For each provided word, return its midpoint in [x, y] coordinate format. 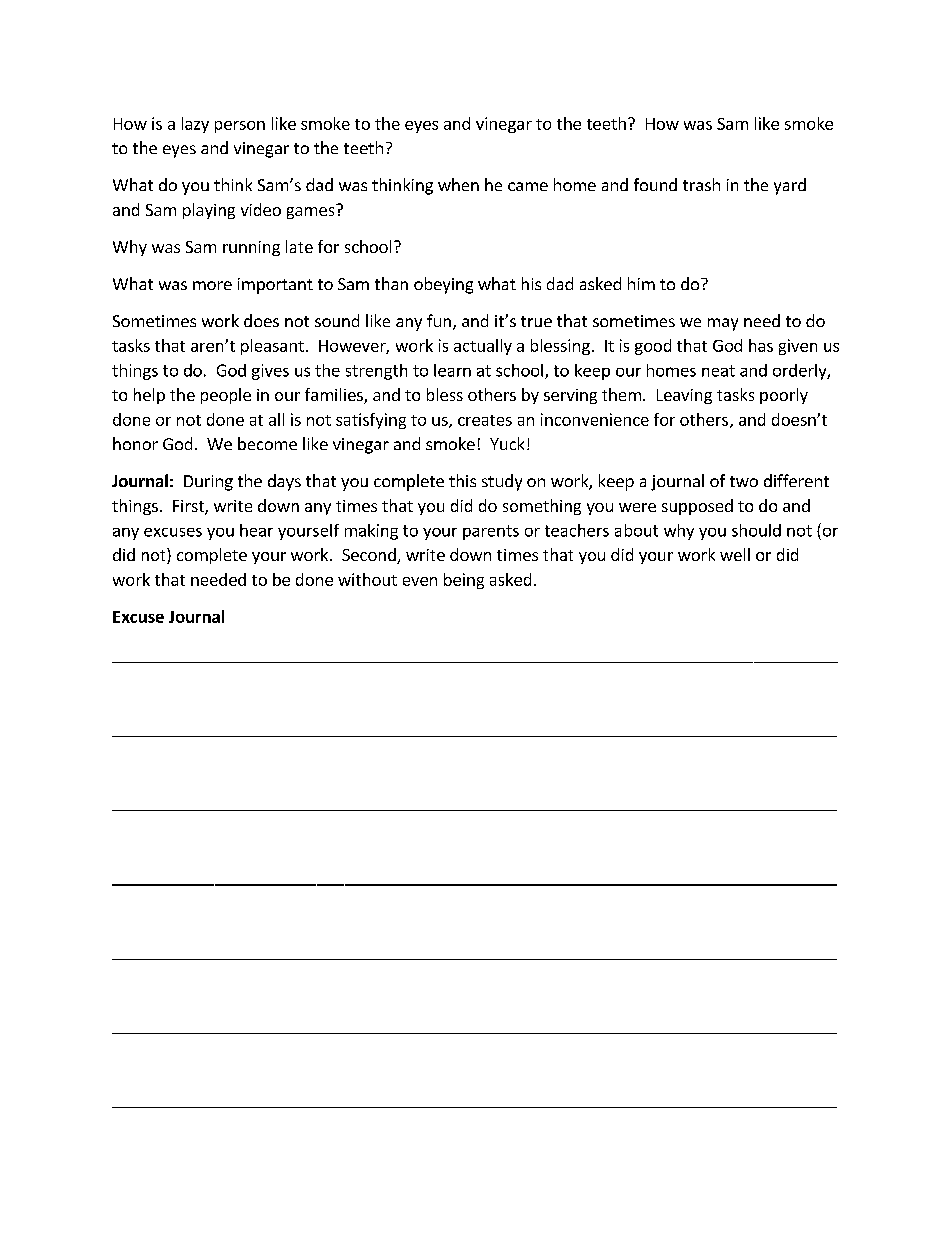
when [458, 184]
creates [485, 420]
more [212, 285]
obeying [443, 285]
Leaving [684, 396]
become [267, 443]
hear [256, 530]
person [240, 127]
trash [701, 184]
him [641, 283]
